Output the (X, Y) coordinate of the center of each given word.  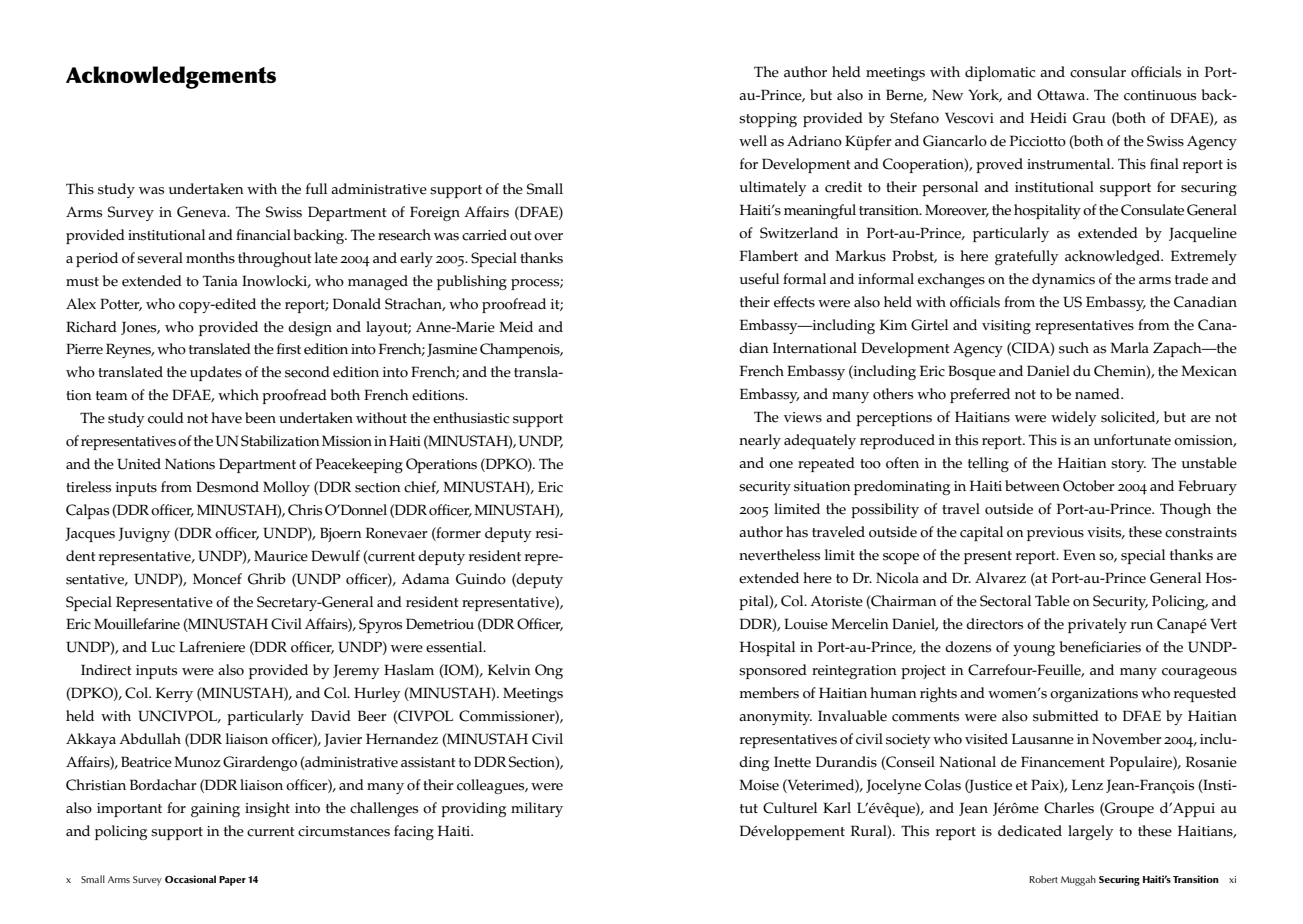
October (1089, 486)
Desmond (227, 487)
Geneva (203, 212)
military (537, 809)
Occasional (190, 879)
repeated (826, 464)
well (753, 141)
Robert (1043, 879)
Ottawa (1062, 95)
